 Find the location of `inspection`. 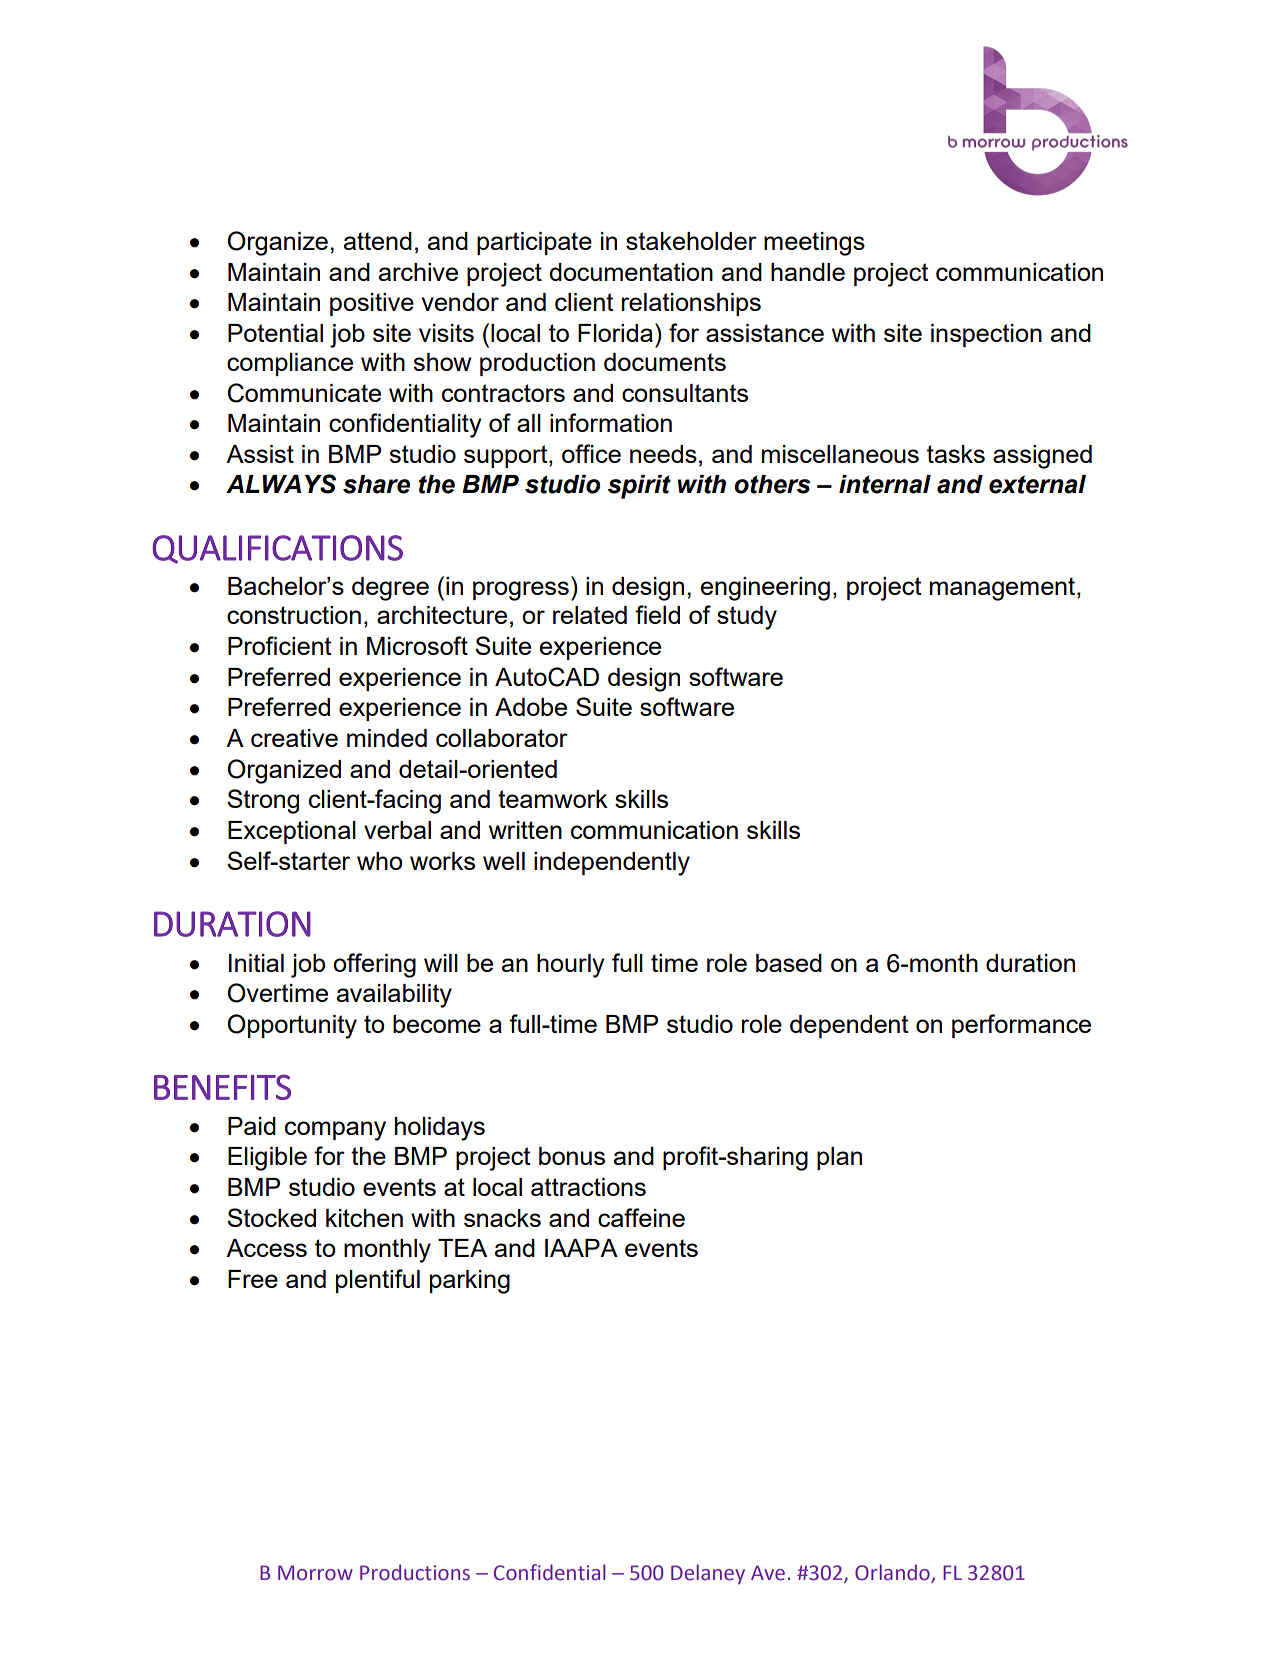

inspection is located at coordinates (986, 335).
